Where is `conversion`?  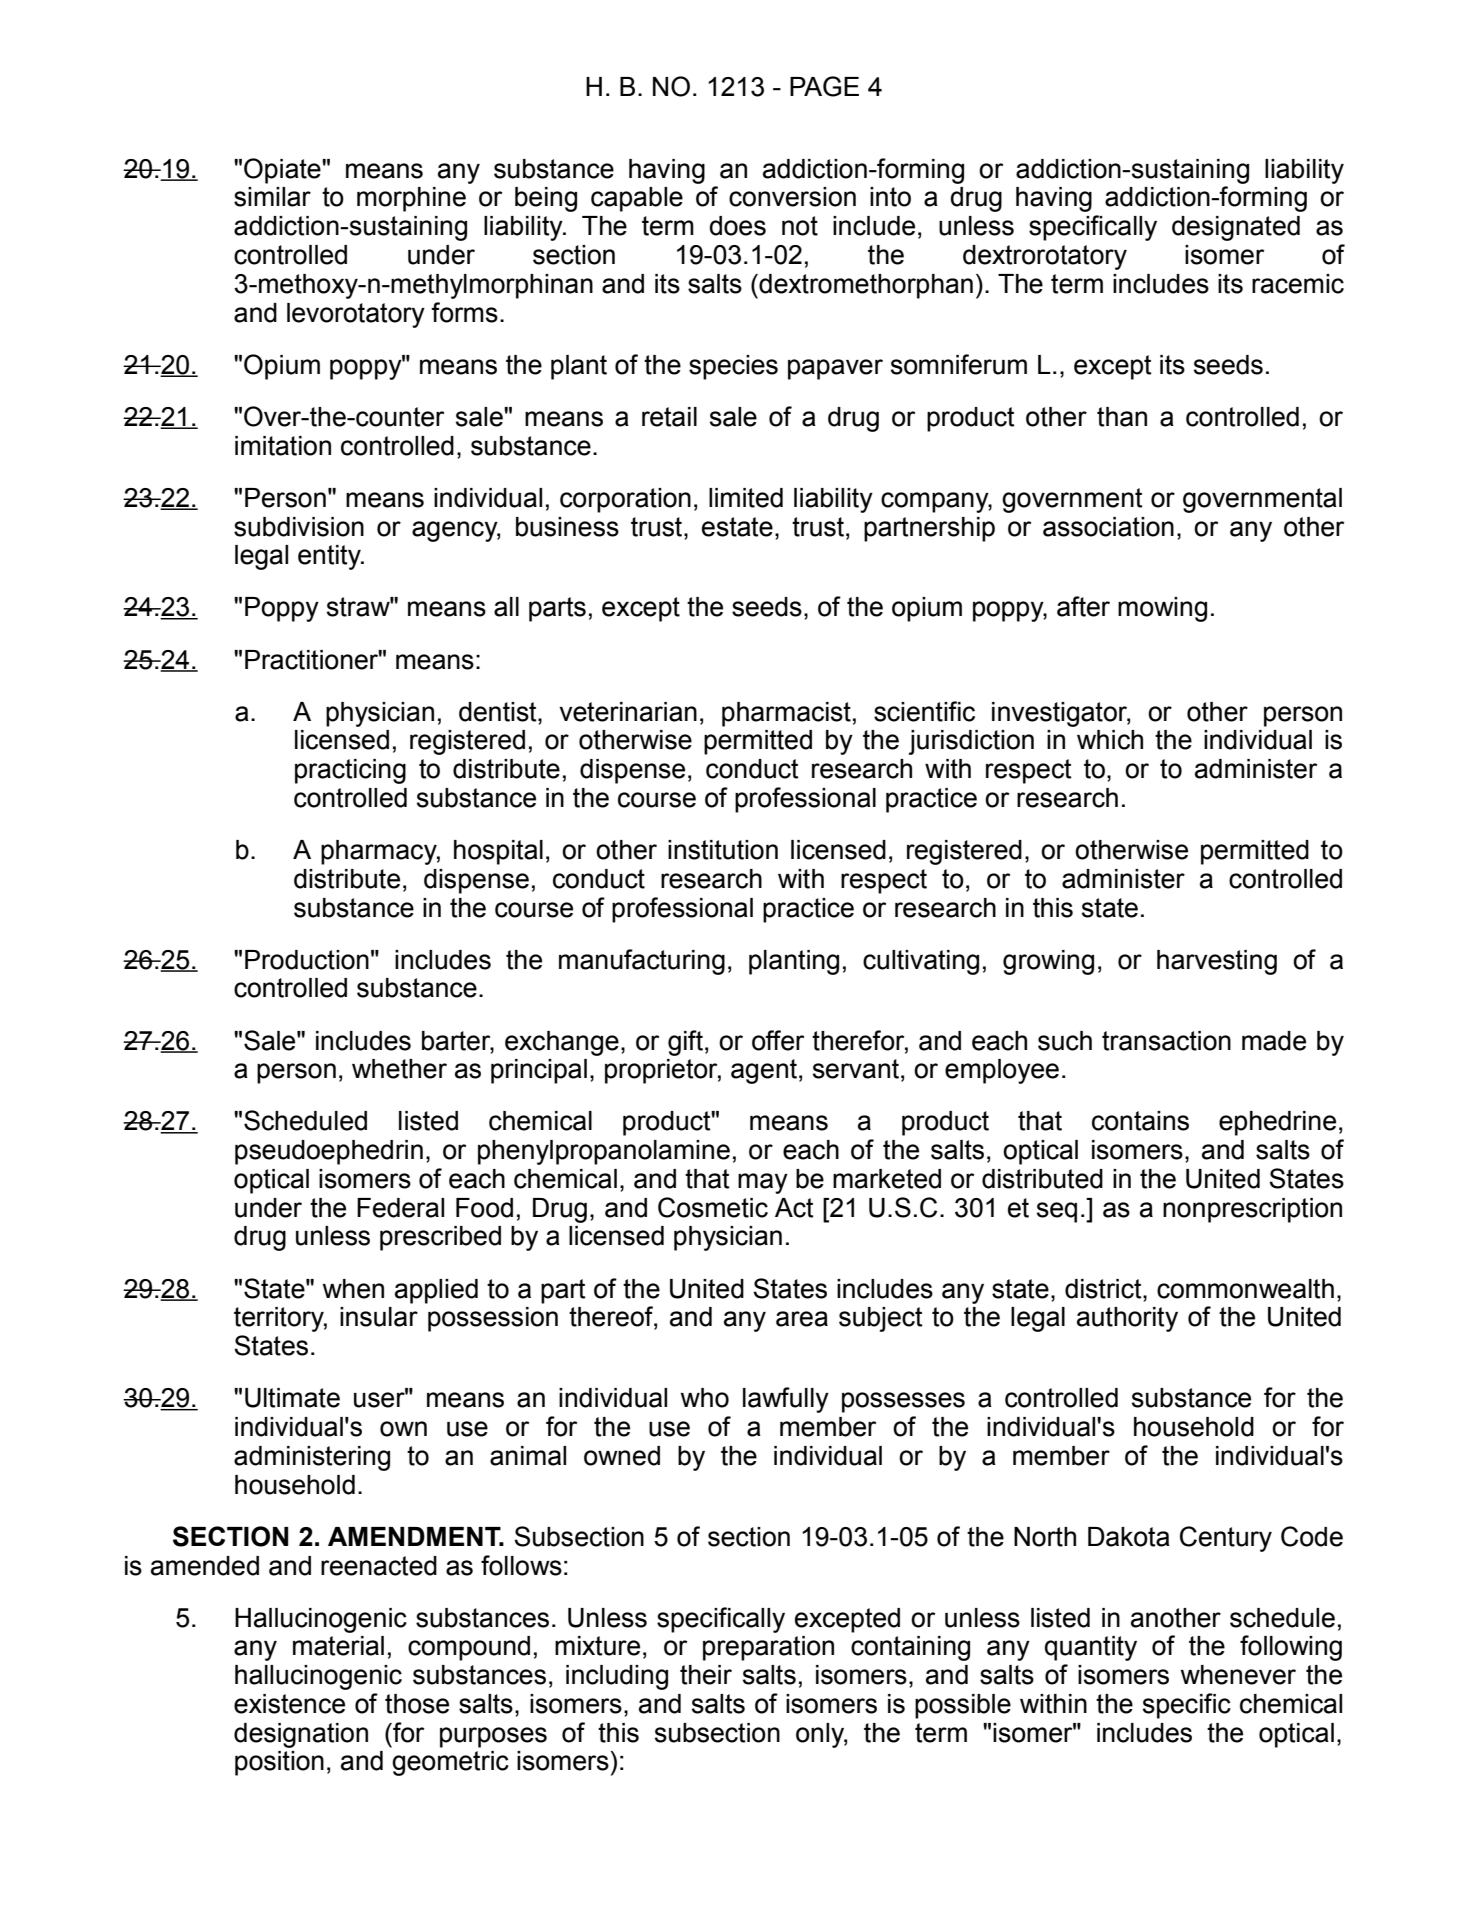
conversion is located at coordinates (792, 197).
